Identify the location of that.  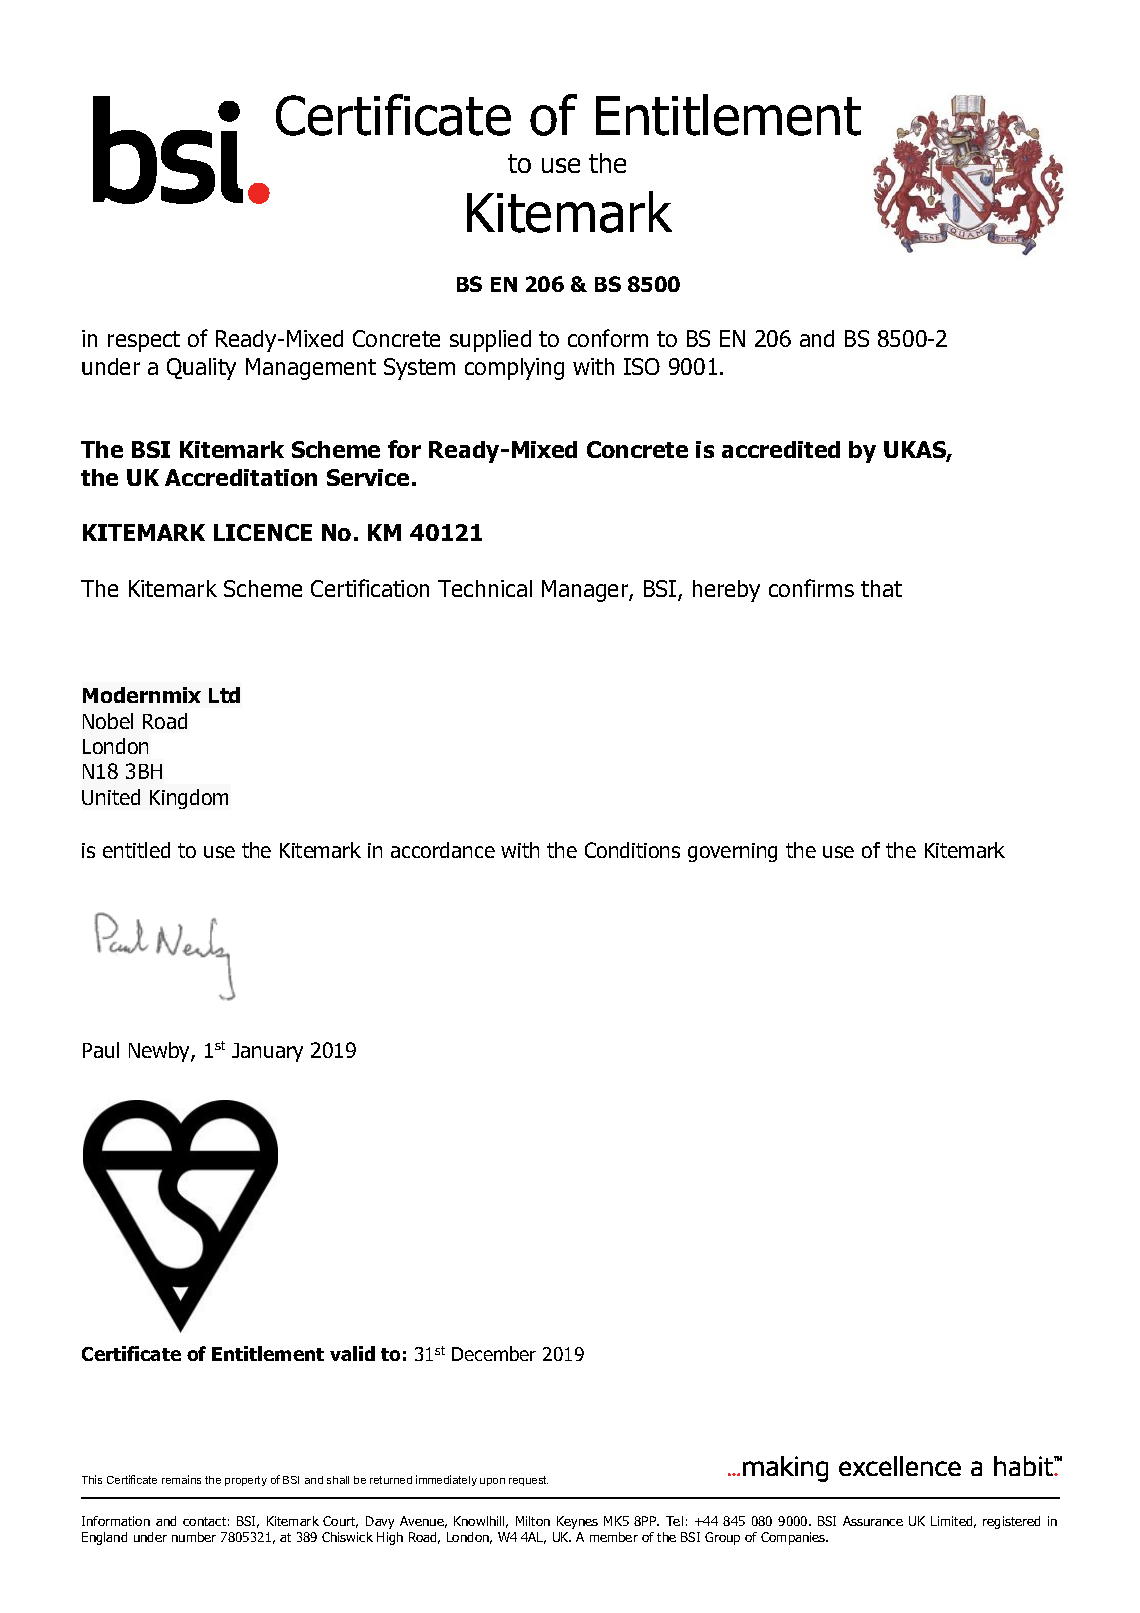
(881, 588).
